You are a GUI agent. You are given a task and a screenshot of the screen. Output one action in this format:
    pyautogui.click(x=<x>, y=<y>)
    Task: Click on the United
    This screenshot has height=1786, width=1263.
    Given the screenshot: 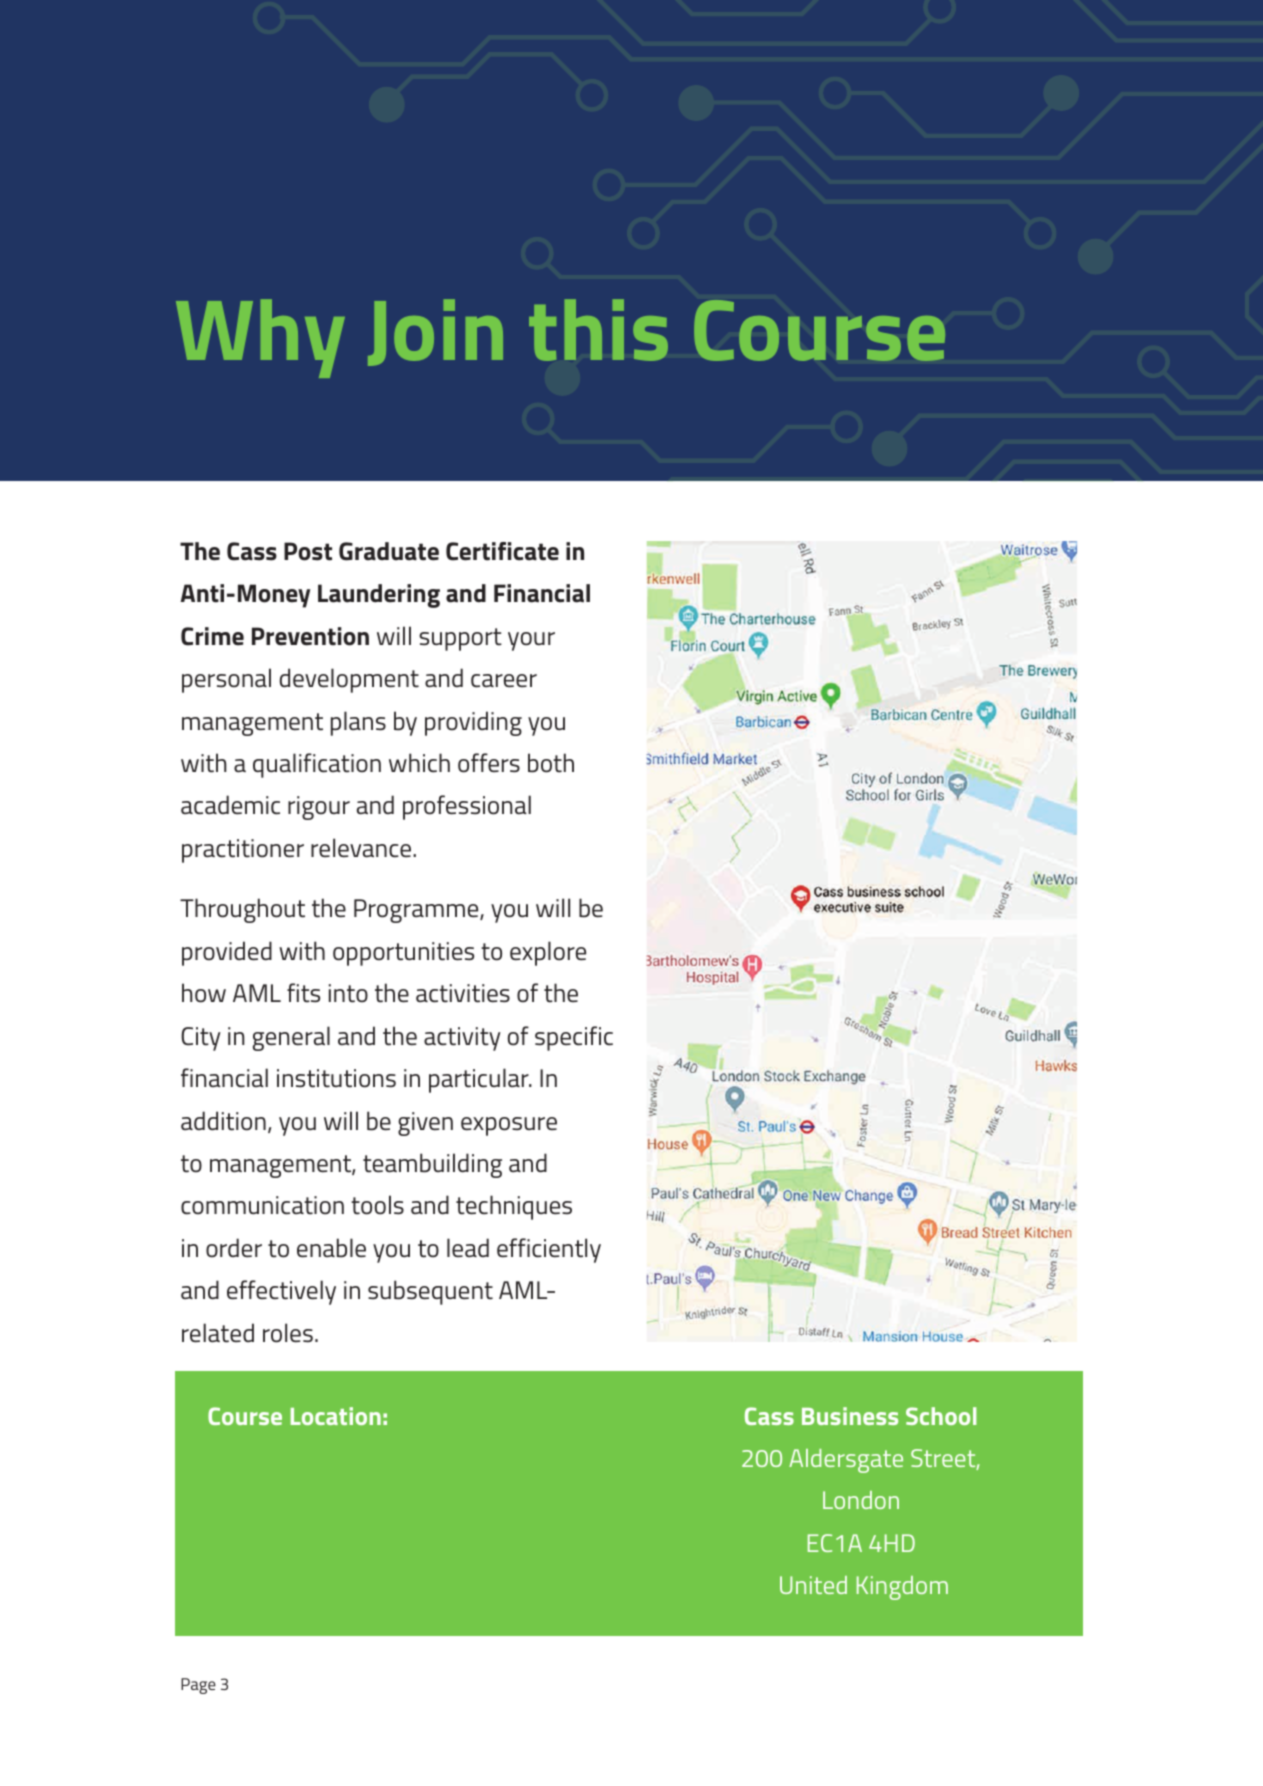 What is the action you would take?
    pyautogui.click(x=813, y=1585)
